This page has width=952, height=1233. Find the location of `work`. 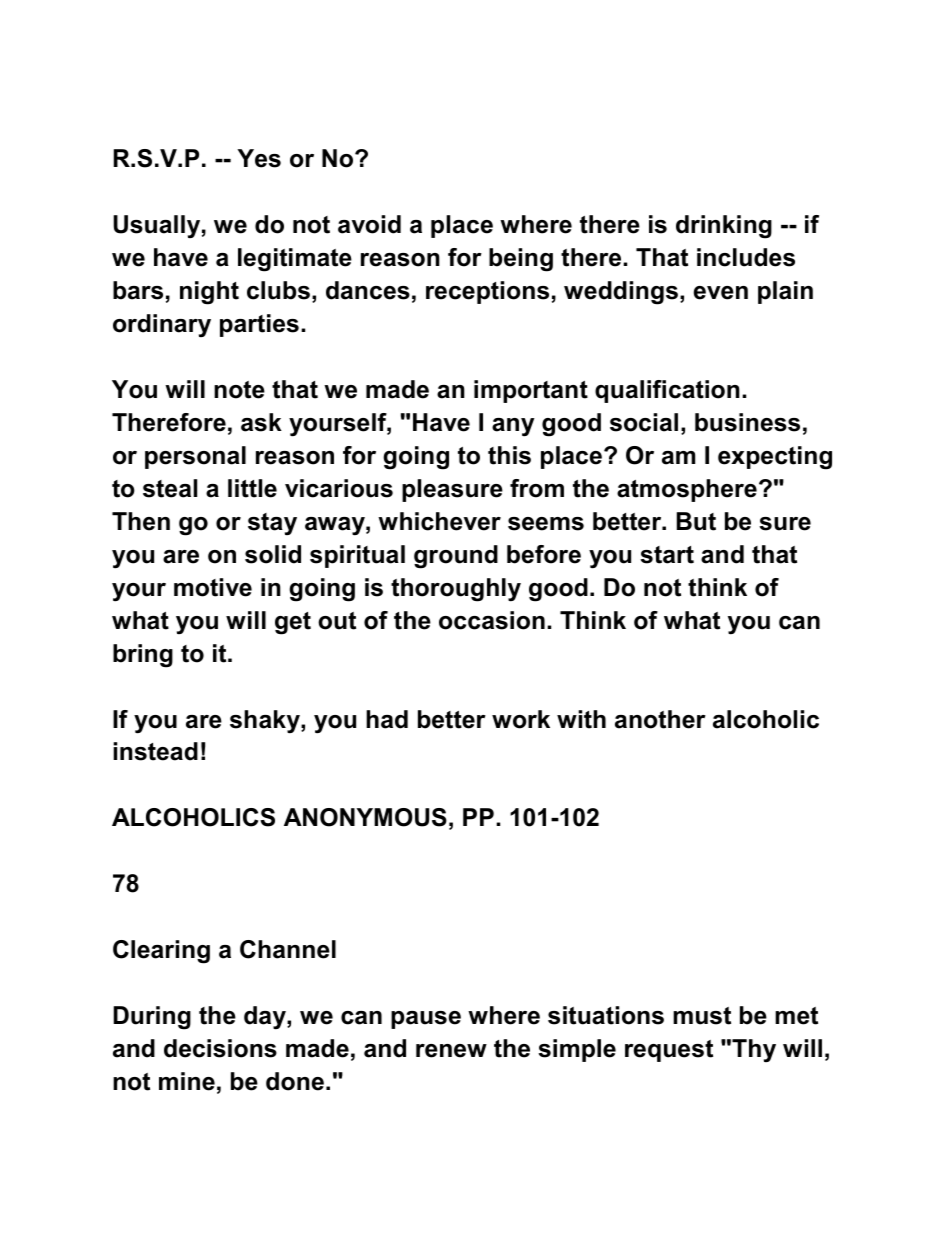

work is located at coordinates (521, 719).
